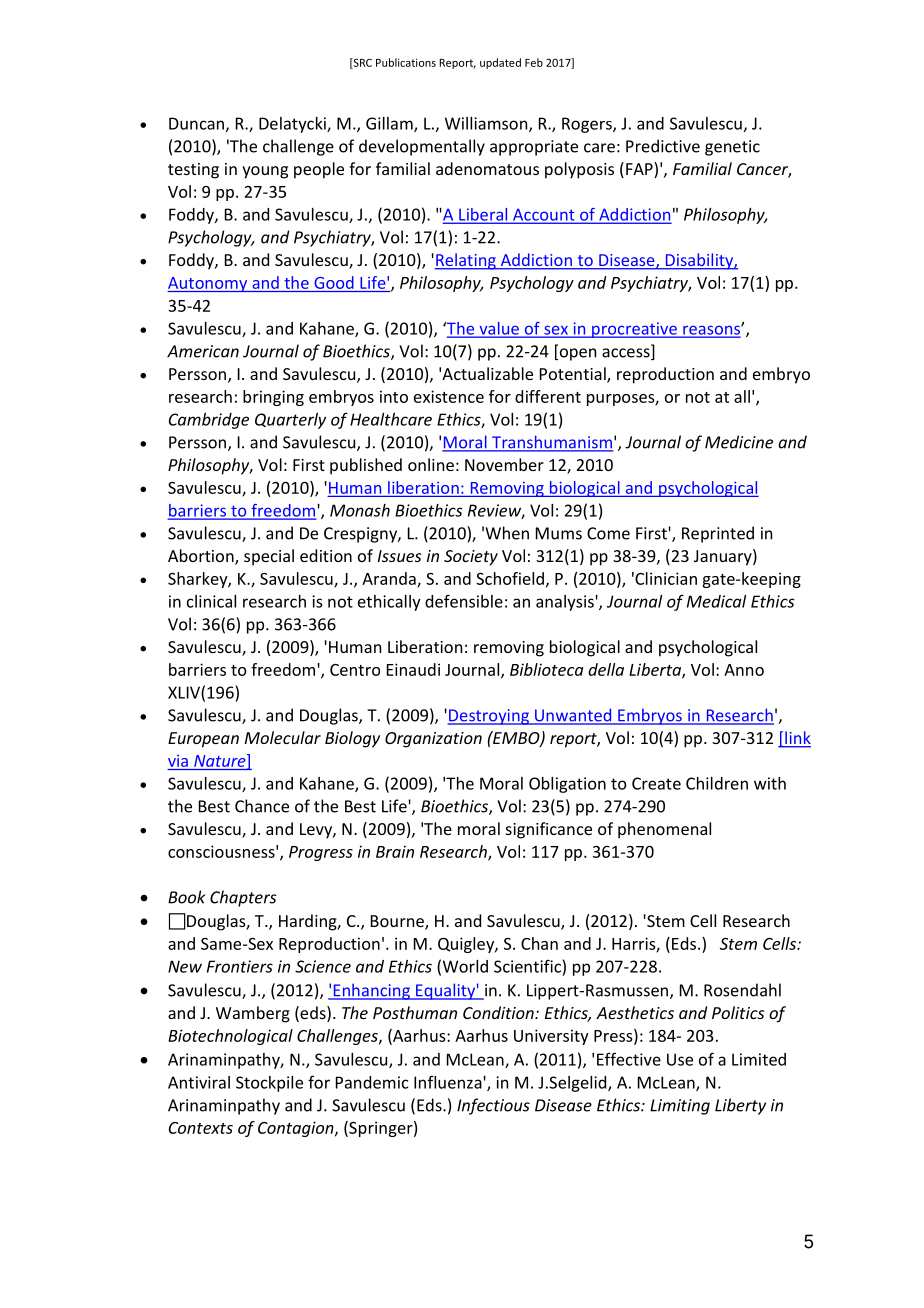 This screenshot has width=924, height=1308. What do you see at coordinates (664, 830) in the screenshot?
I see `phenomenal` at bounding box center [664, 830].
